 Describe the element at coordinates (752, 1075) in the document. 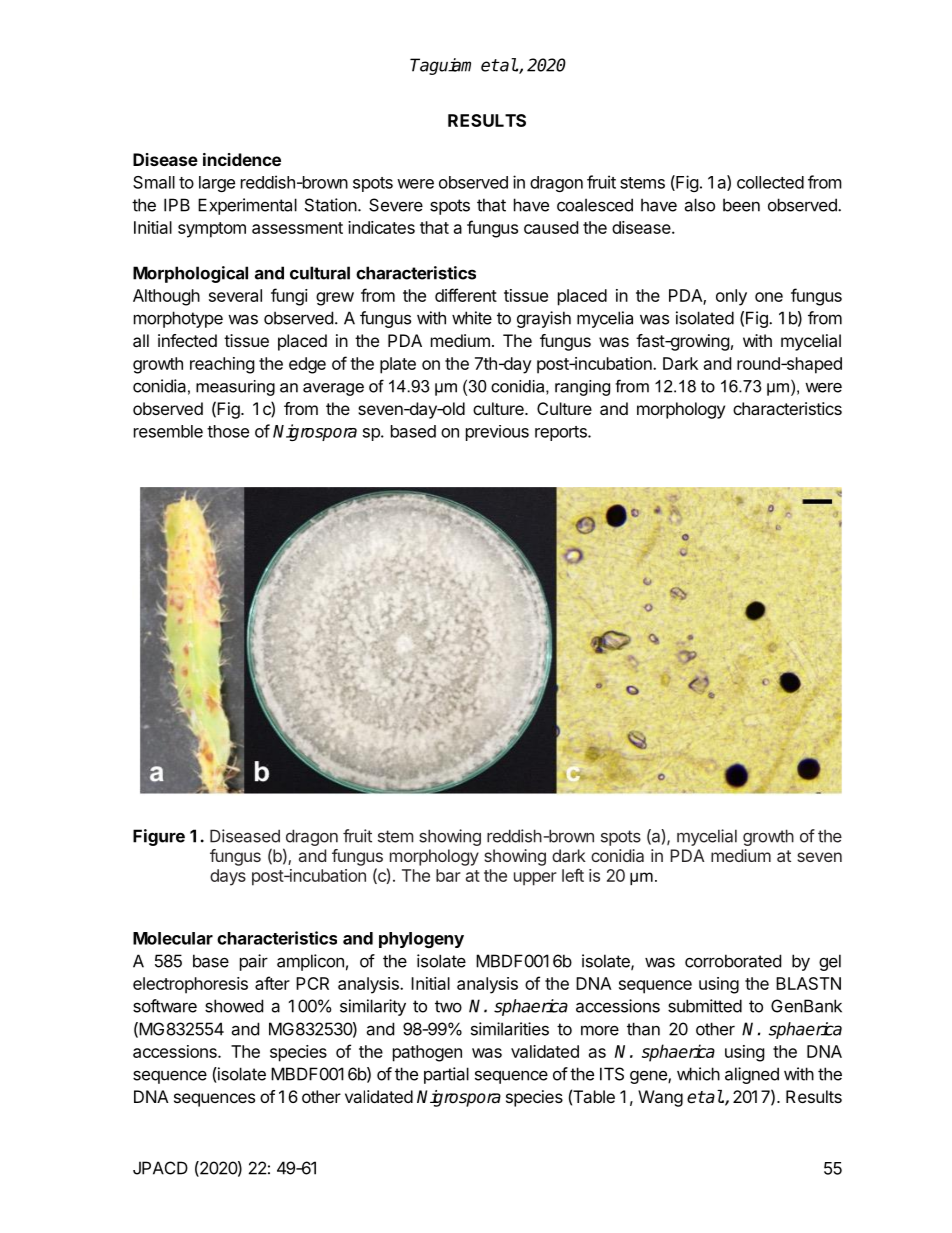

I see `aligned` at that location.
